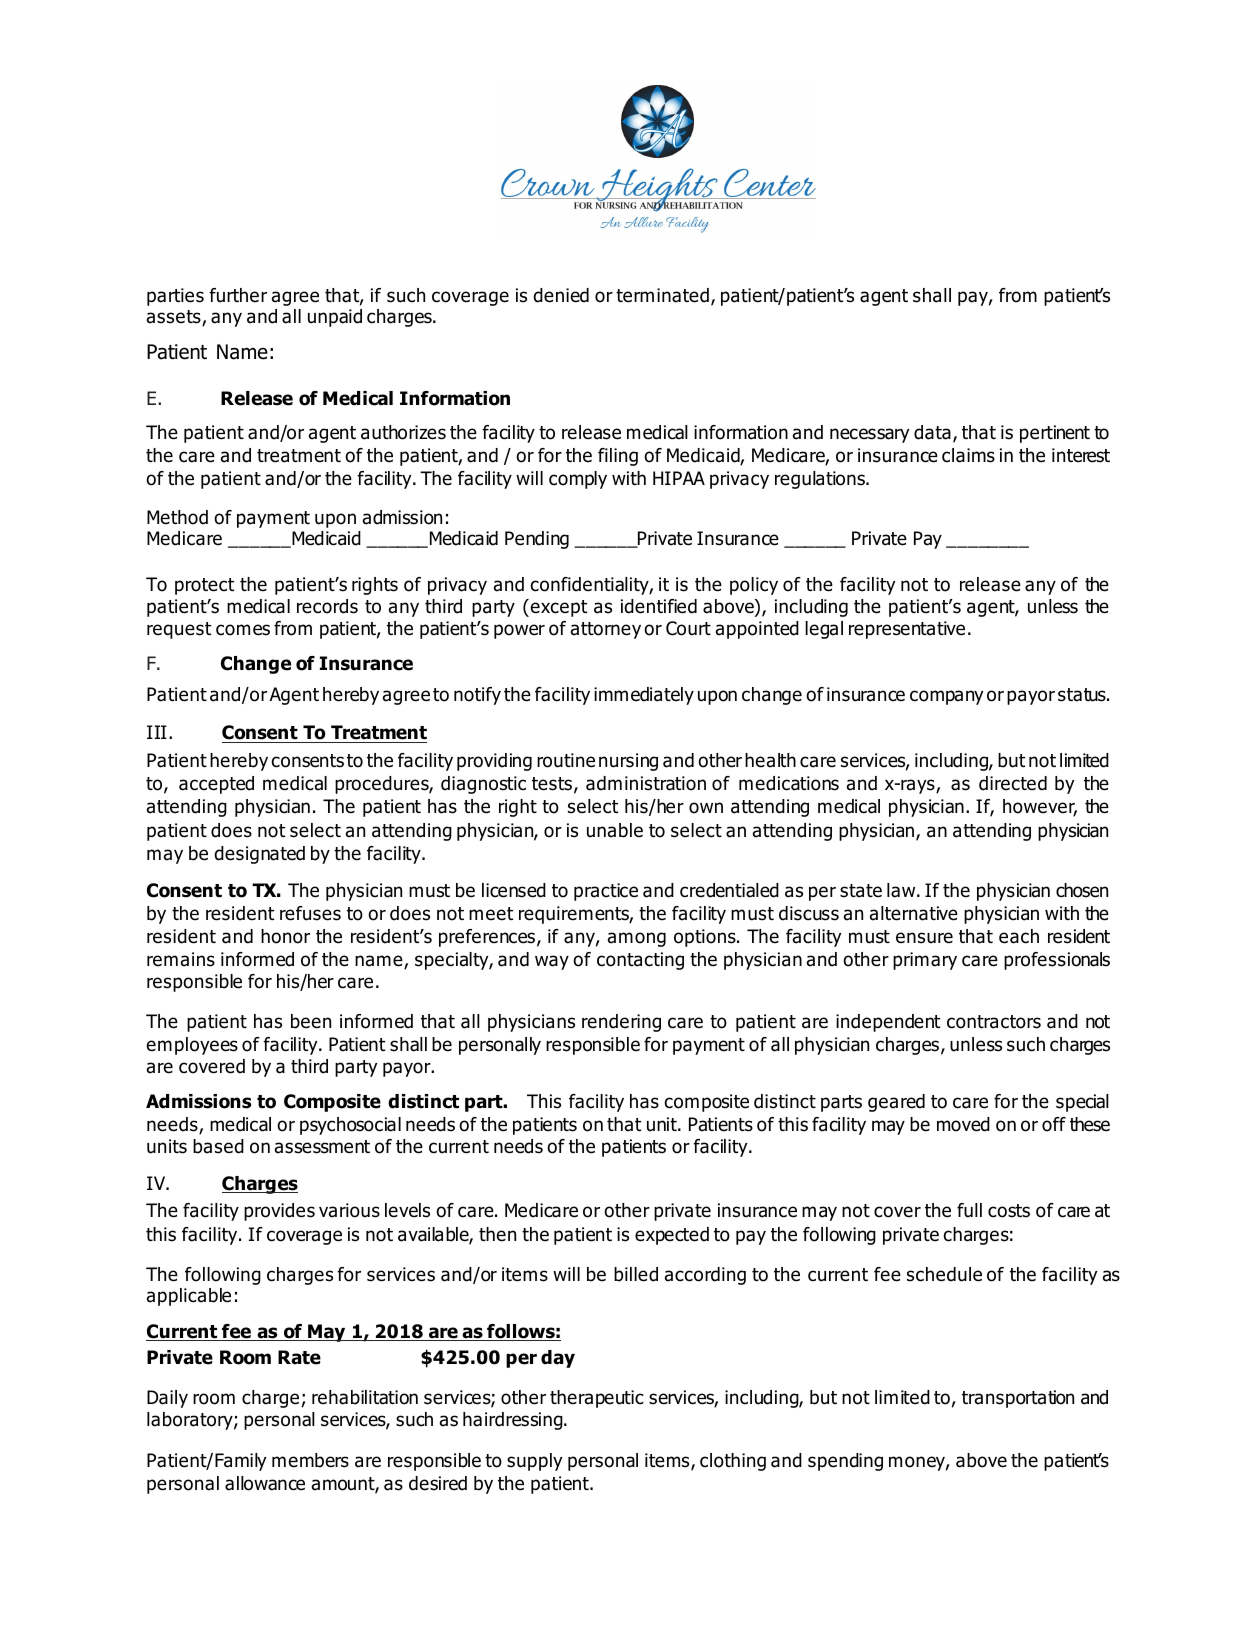 Image resolution: width=1258 pixels, height=1628 pixels. I want to click on rendering, so click(621, 1023).
